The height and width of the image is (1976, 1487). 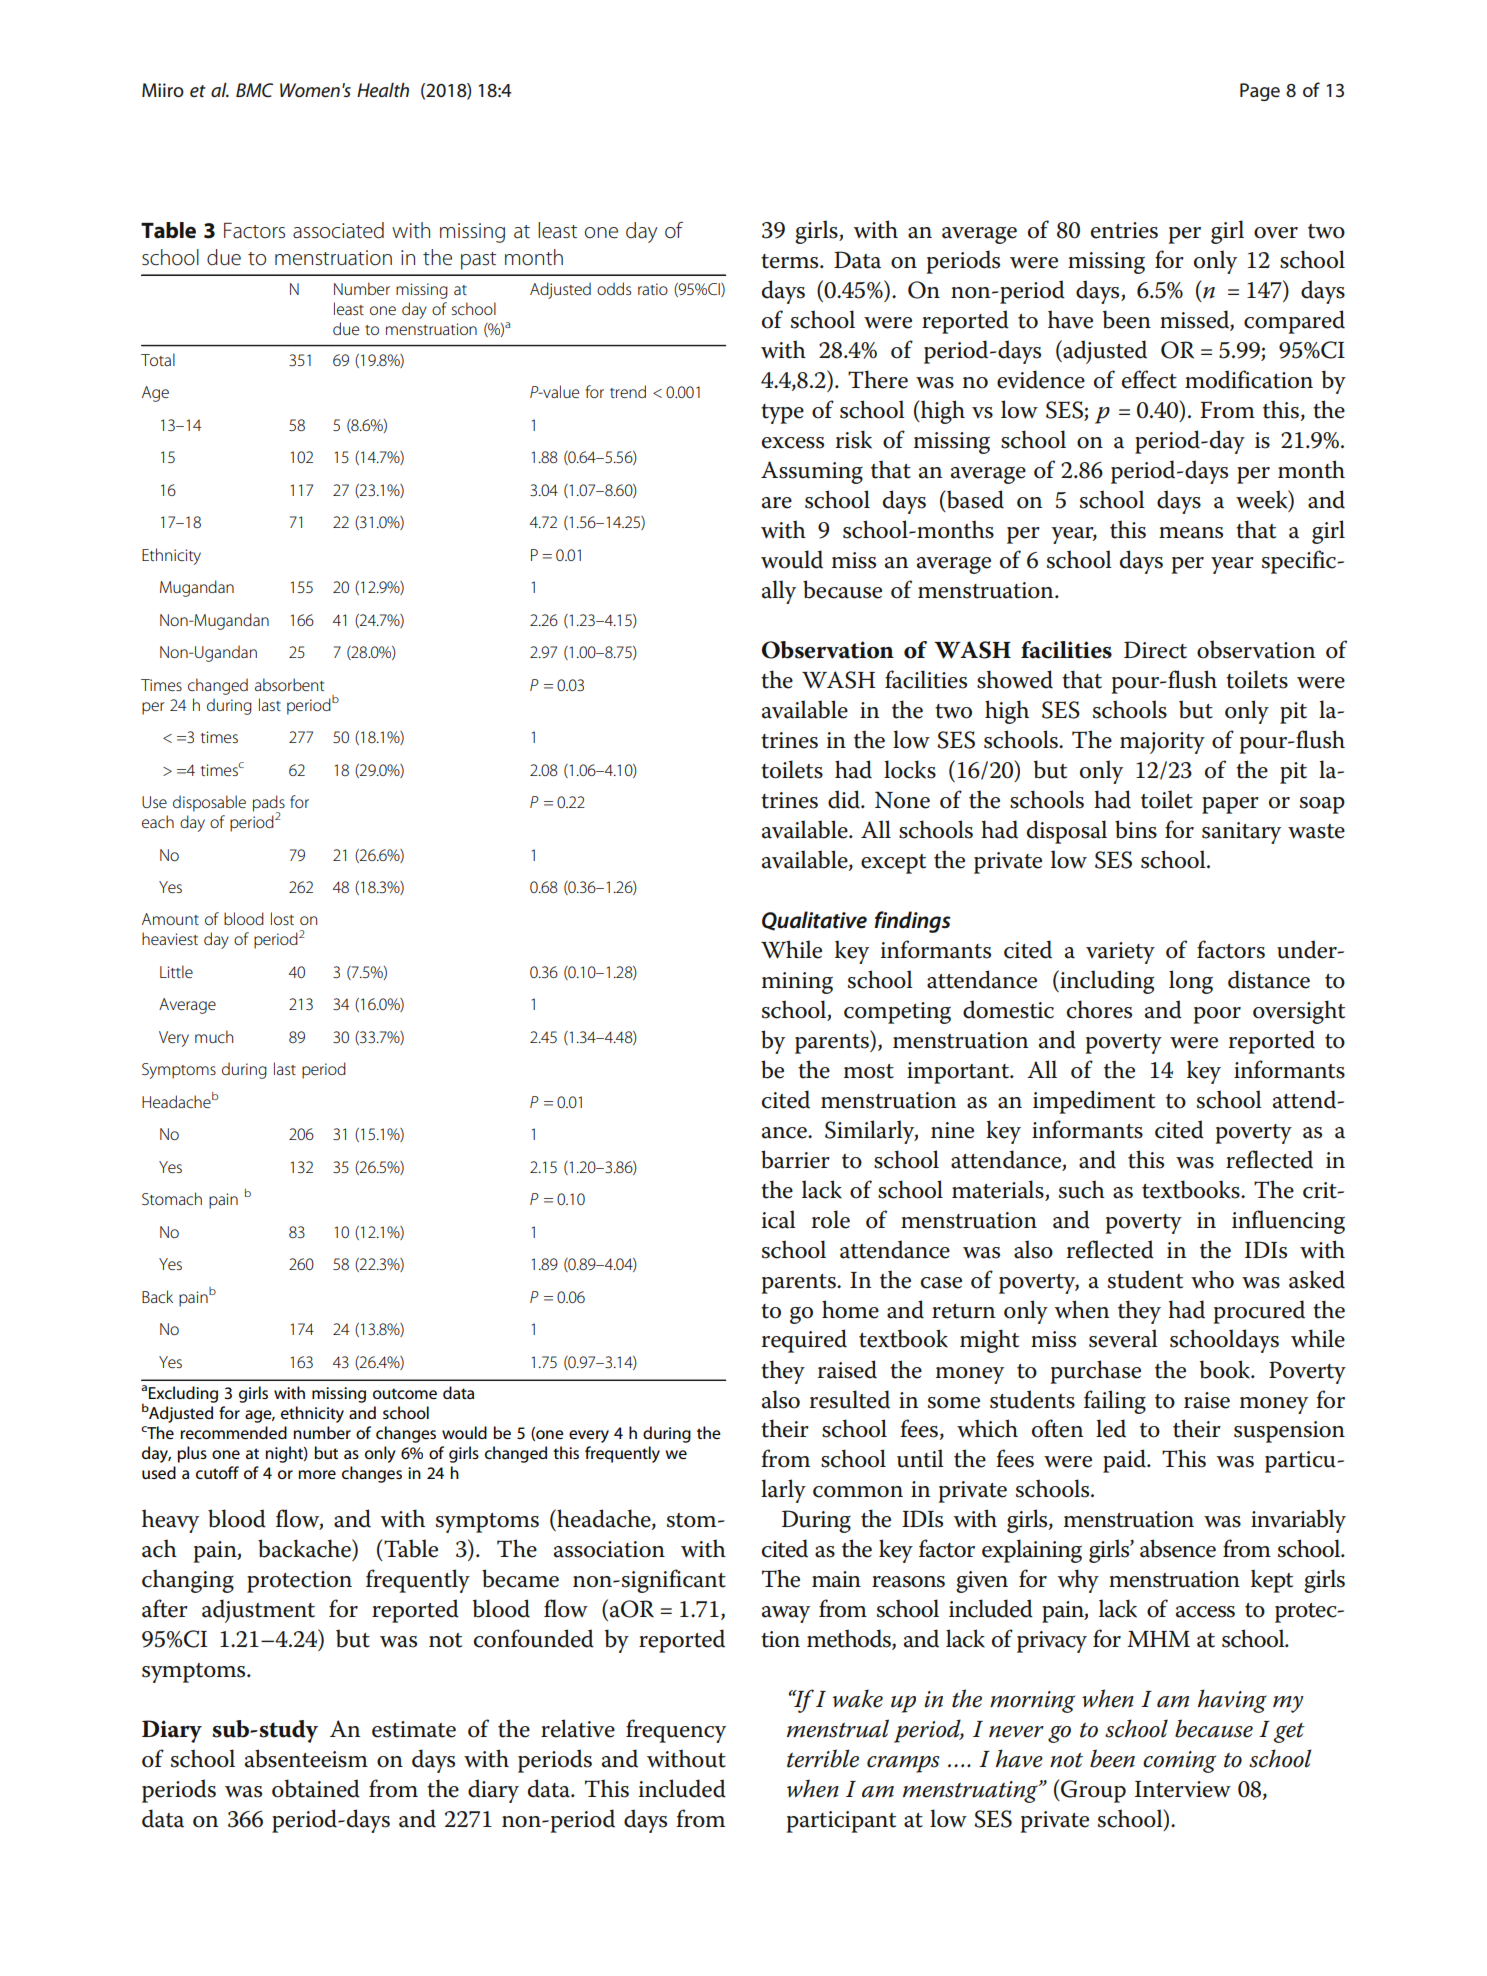 What do you see at coordinates (814, 921) in the image?
I see `Qualitative` at bounding box center [814, 921].
